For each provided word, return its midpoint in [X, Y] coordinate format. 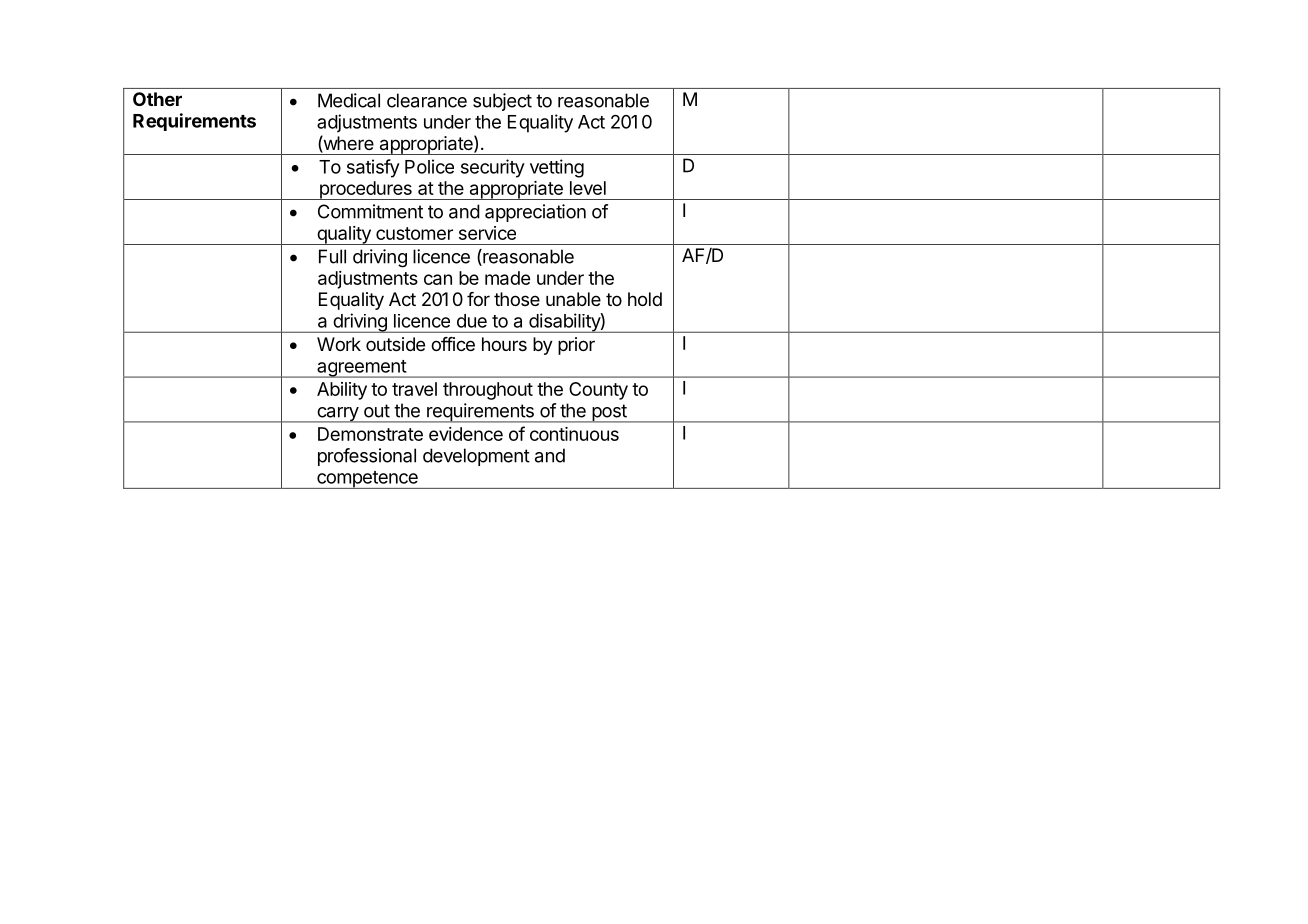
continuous [574, 434]
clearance [427, 100]
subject [502, 102]
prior [576, 346]
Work [339, 344]
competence [367, 480]
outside [395, 344]
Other [157, 99]
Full [332, 256]
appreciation [535, 213]
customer [414, 233]
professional [367, 457]
